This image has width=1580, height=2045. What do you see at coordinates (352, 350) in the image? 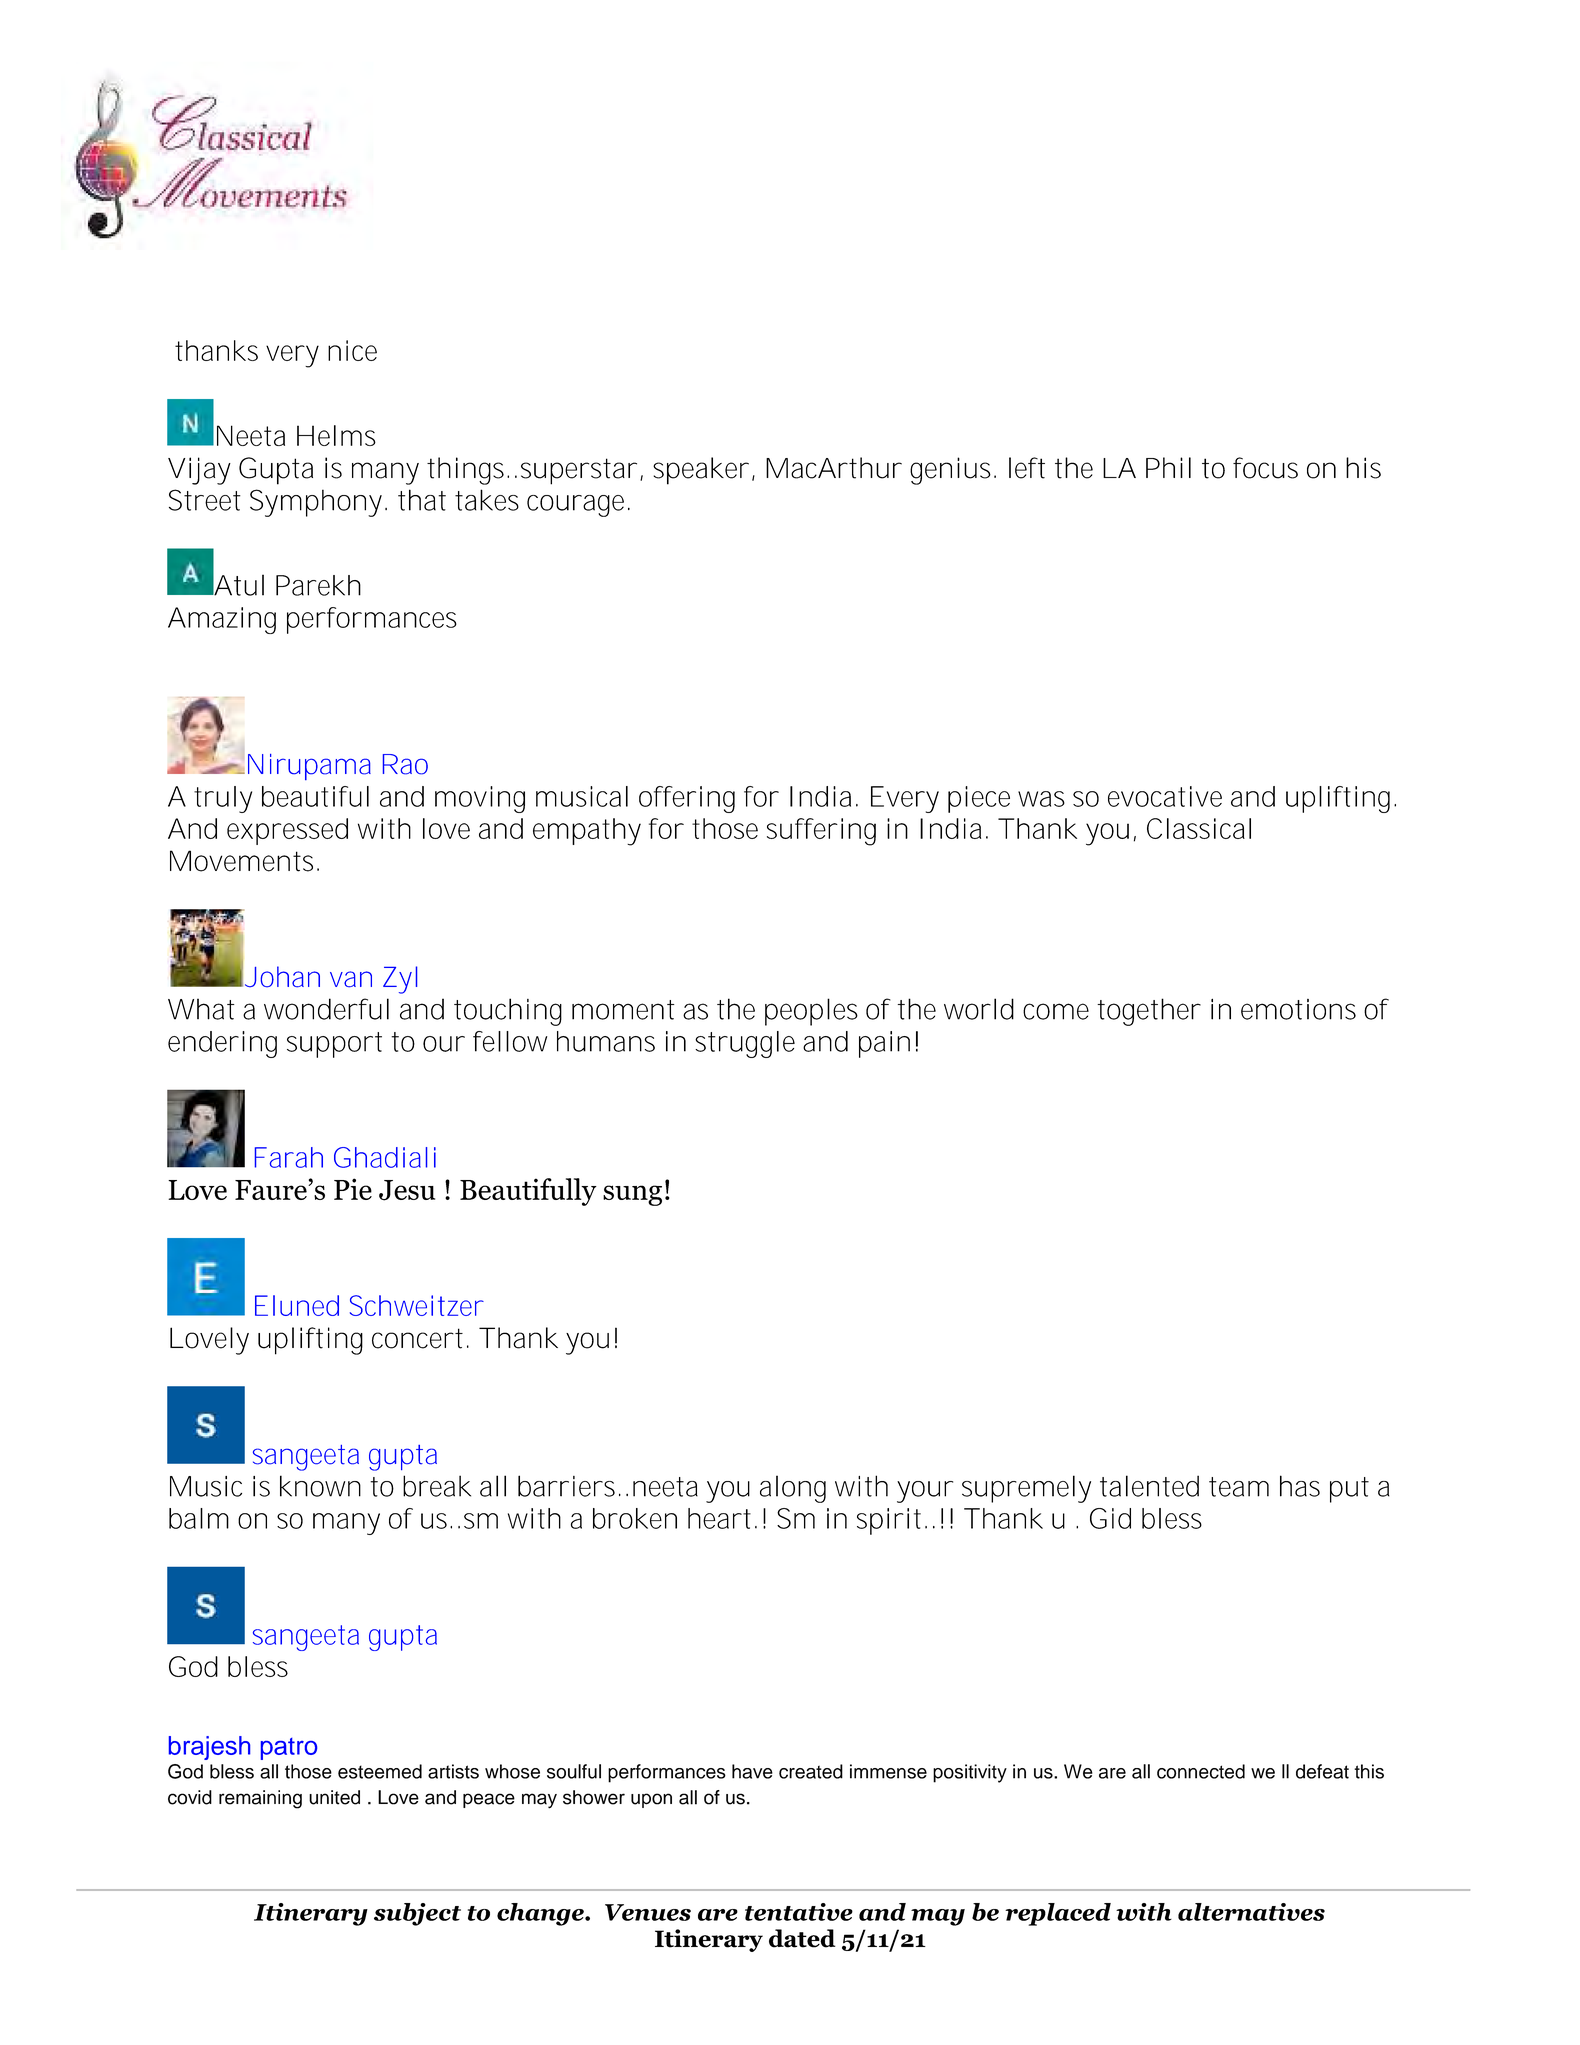
I see `nice` at bounding box center [352, 350].
